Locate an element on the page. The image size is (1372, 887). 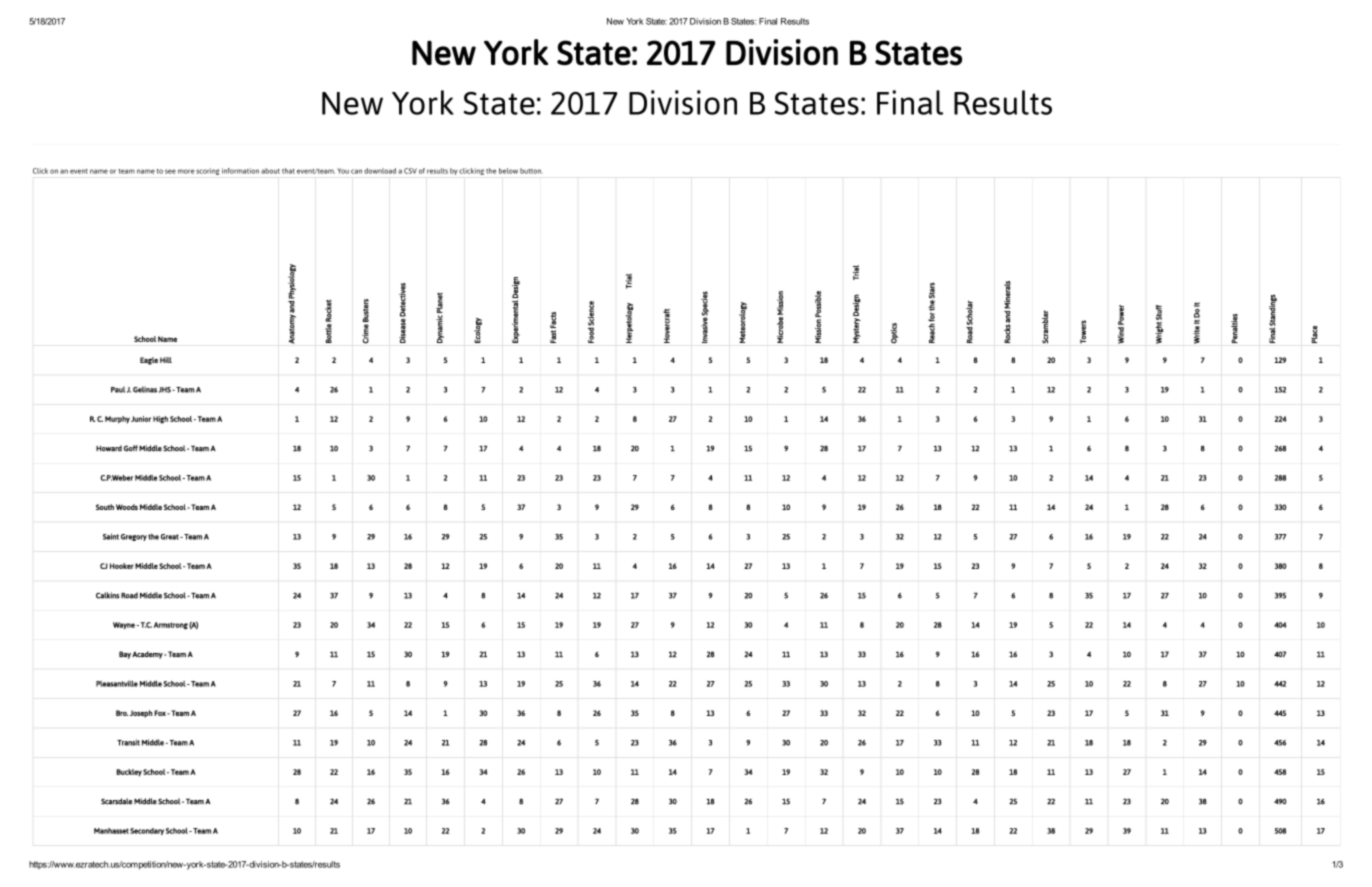
Hill is located at coordinates (166, 360).
